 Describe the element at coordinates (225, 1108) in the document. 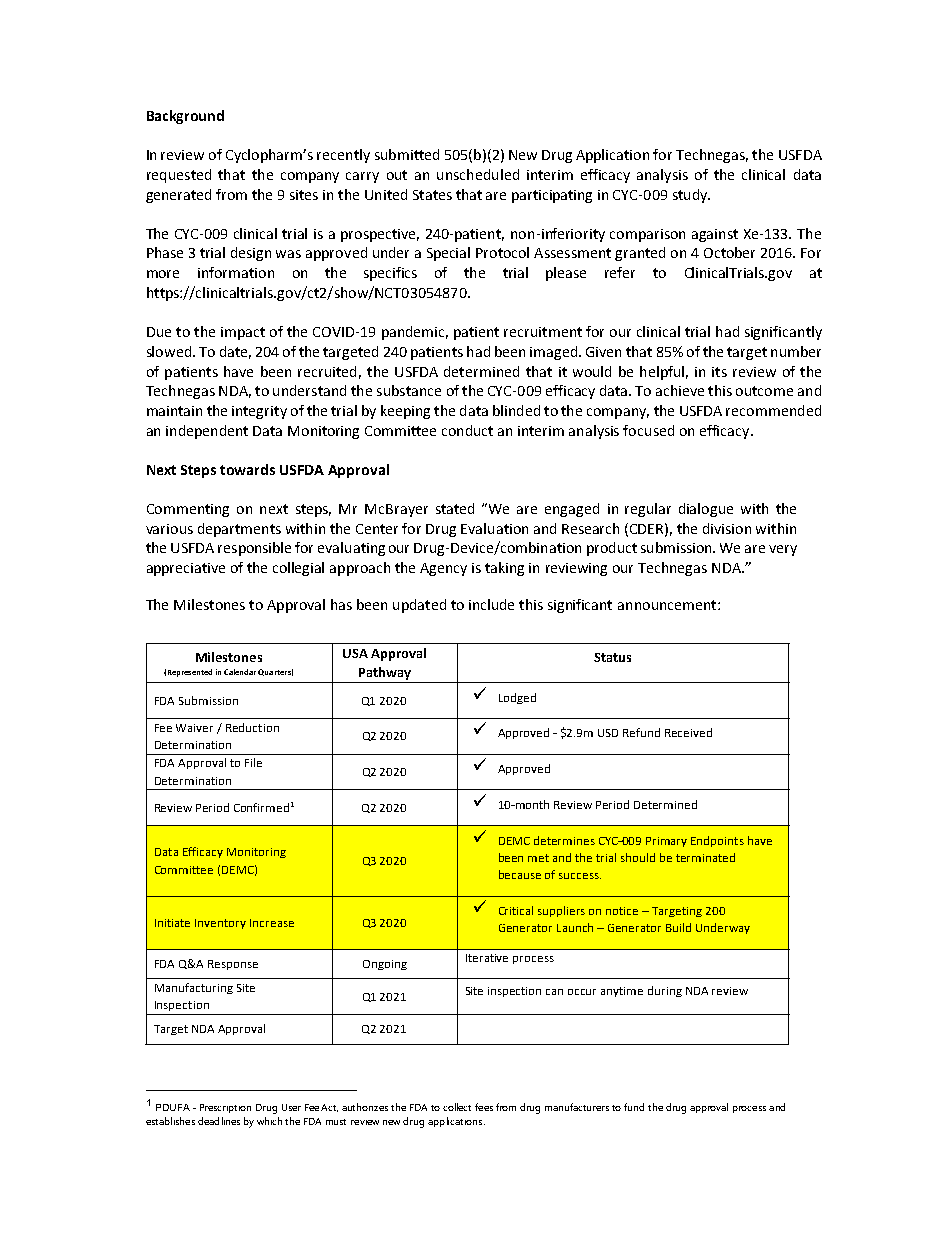

I see `Prescription` at that location.
